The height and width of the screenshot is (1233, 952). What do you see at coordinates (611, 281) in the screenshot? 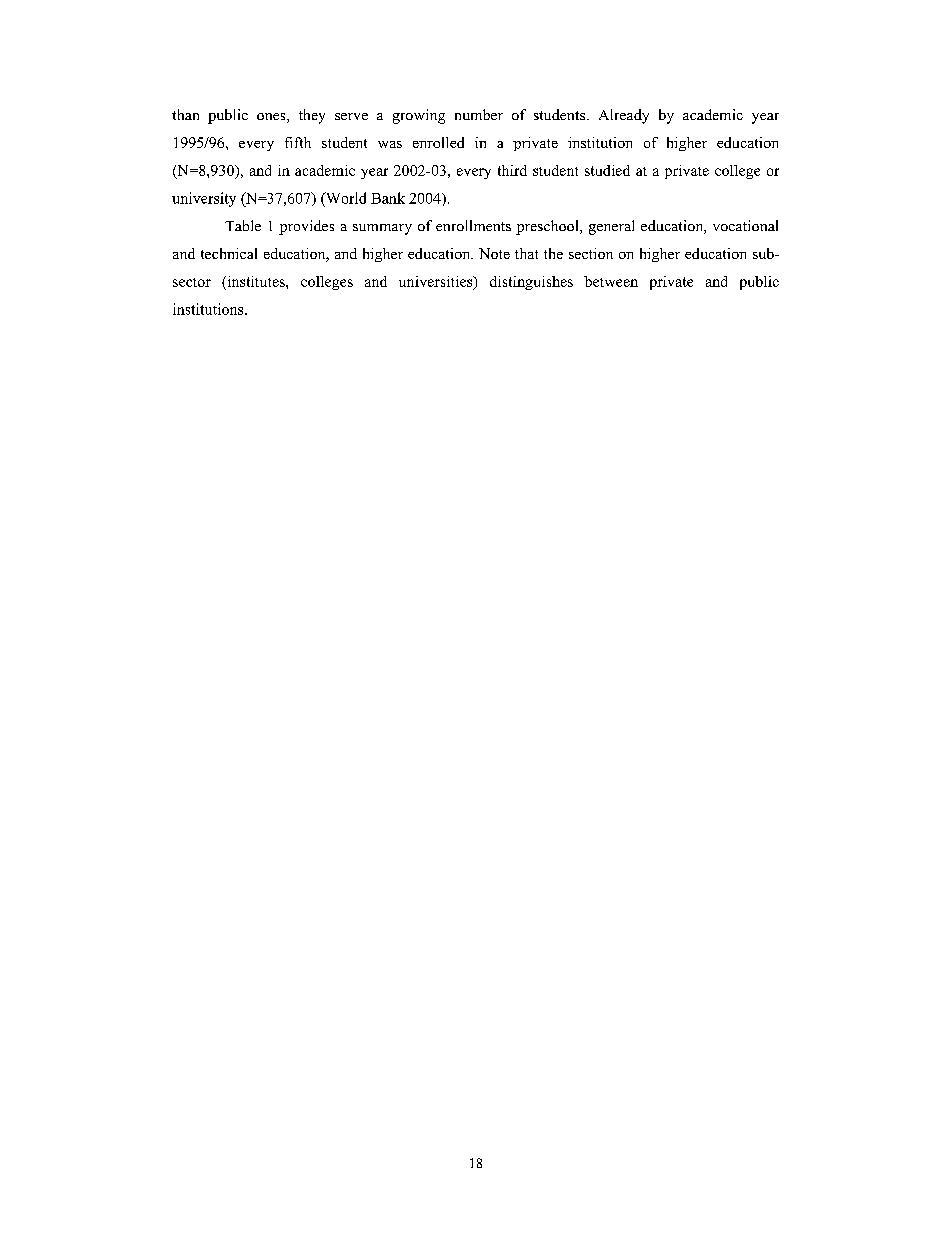
I see `between` at bounding box center [611, 281].
